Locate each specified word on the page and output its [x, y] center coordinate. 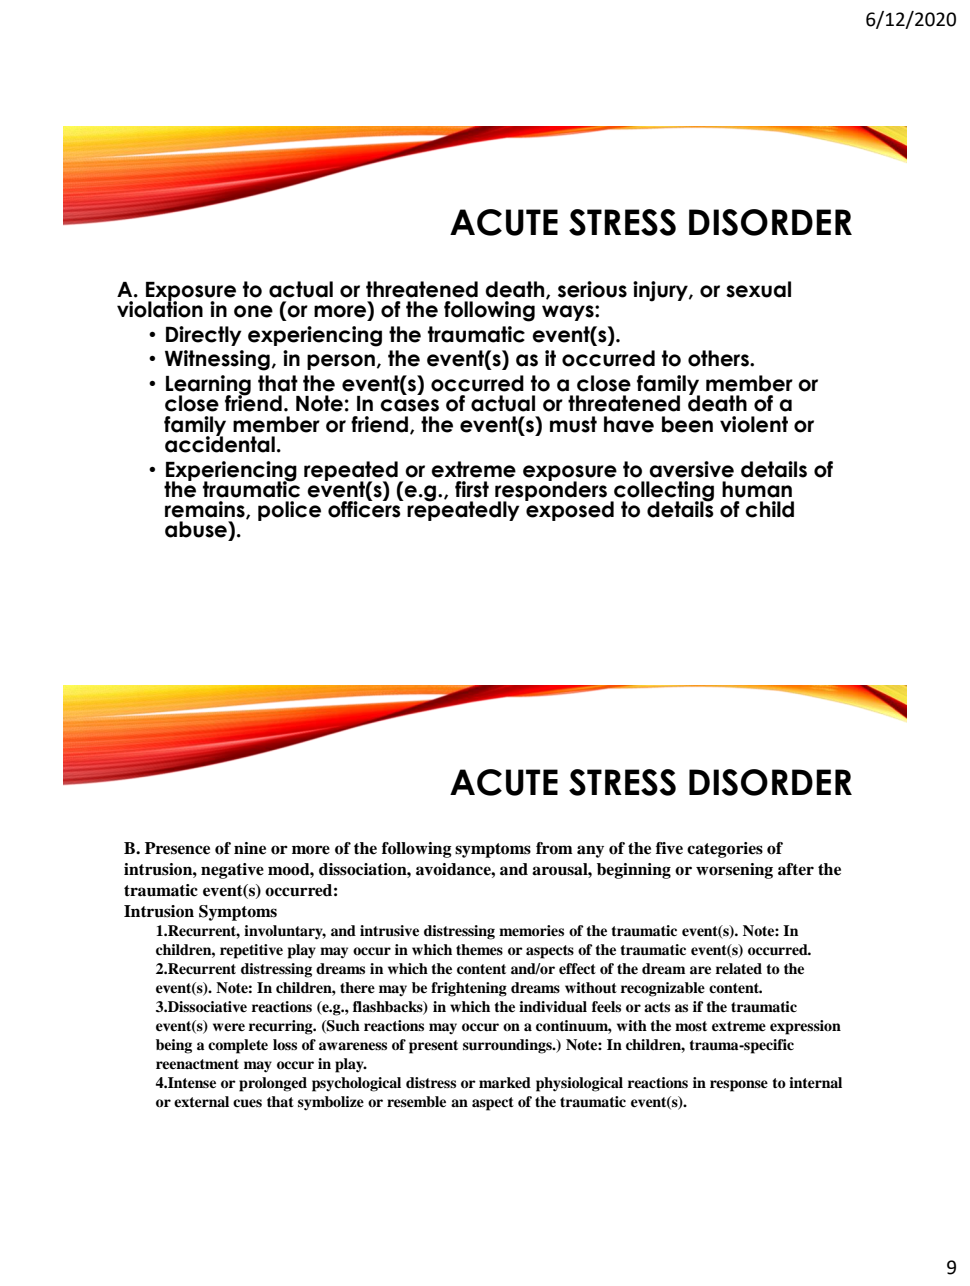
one [253, 311]
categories [725, 850]
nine [250, 848]
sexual [758, 289]
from [554, 848]
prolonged [273, 1084]
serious [592, 289]
